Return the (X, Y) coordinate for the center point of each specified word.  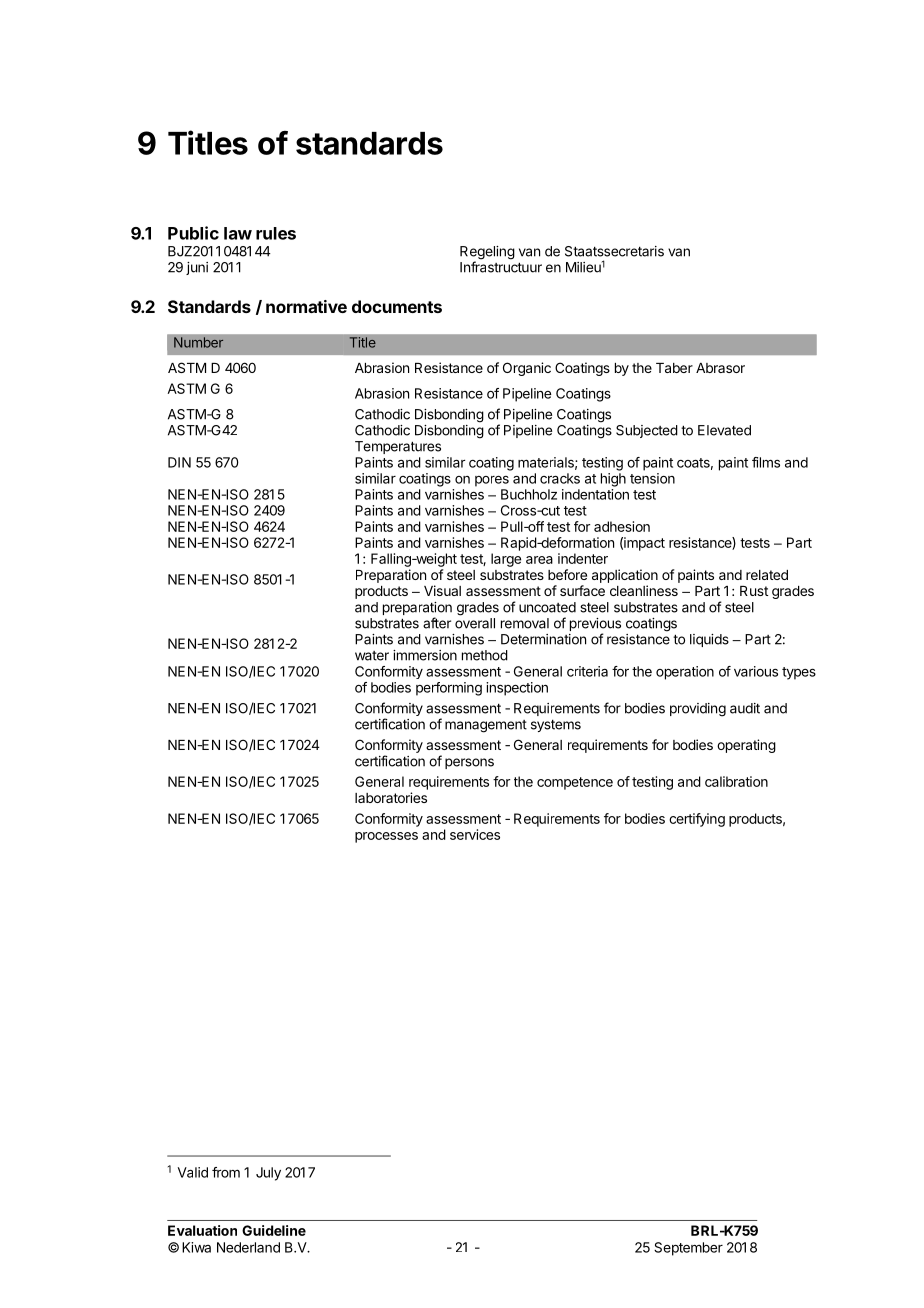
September (688, 1249)
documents (397, 306)
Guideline (274, 1230)
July (268, 1174)
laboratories (391, 797)
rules (276, 233)
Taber (674, 368)
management (486, 726)
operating (746, 746)
